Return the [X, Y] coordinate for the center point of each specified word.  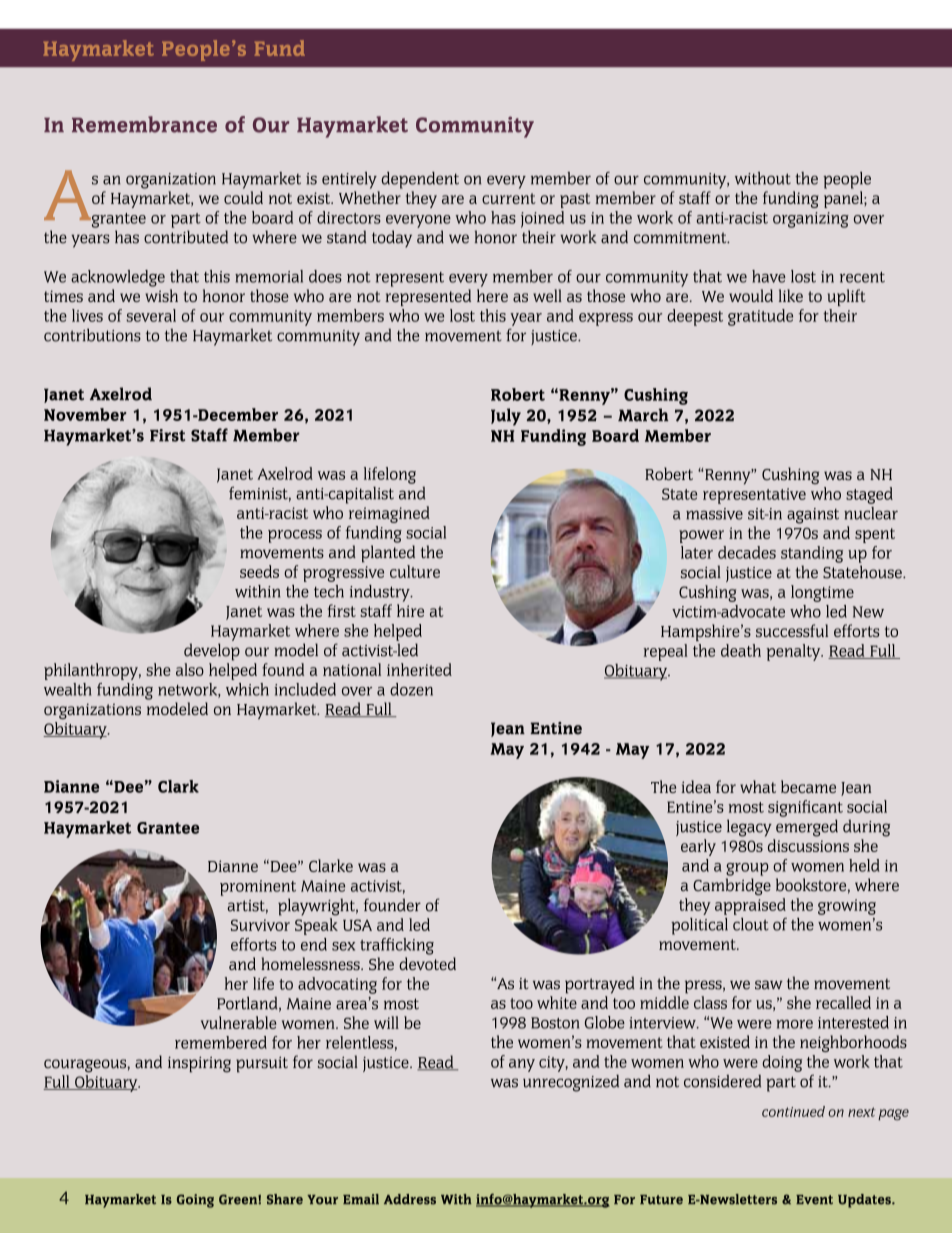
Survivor [260, 925]
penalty [794, 652]
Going [195, 1201]
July [506, 417]
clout [751, 924]
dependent [420, 180]
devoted [427, 963]
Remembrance [144, 124]
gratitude [760, 317]
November [85, 414]
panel [844, 199]
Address [410, 1199]
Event [814, 1200]
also [190, 669]
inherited [419, 669]
